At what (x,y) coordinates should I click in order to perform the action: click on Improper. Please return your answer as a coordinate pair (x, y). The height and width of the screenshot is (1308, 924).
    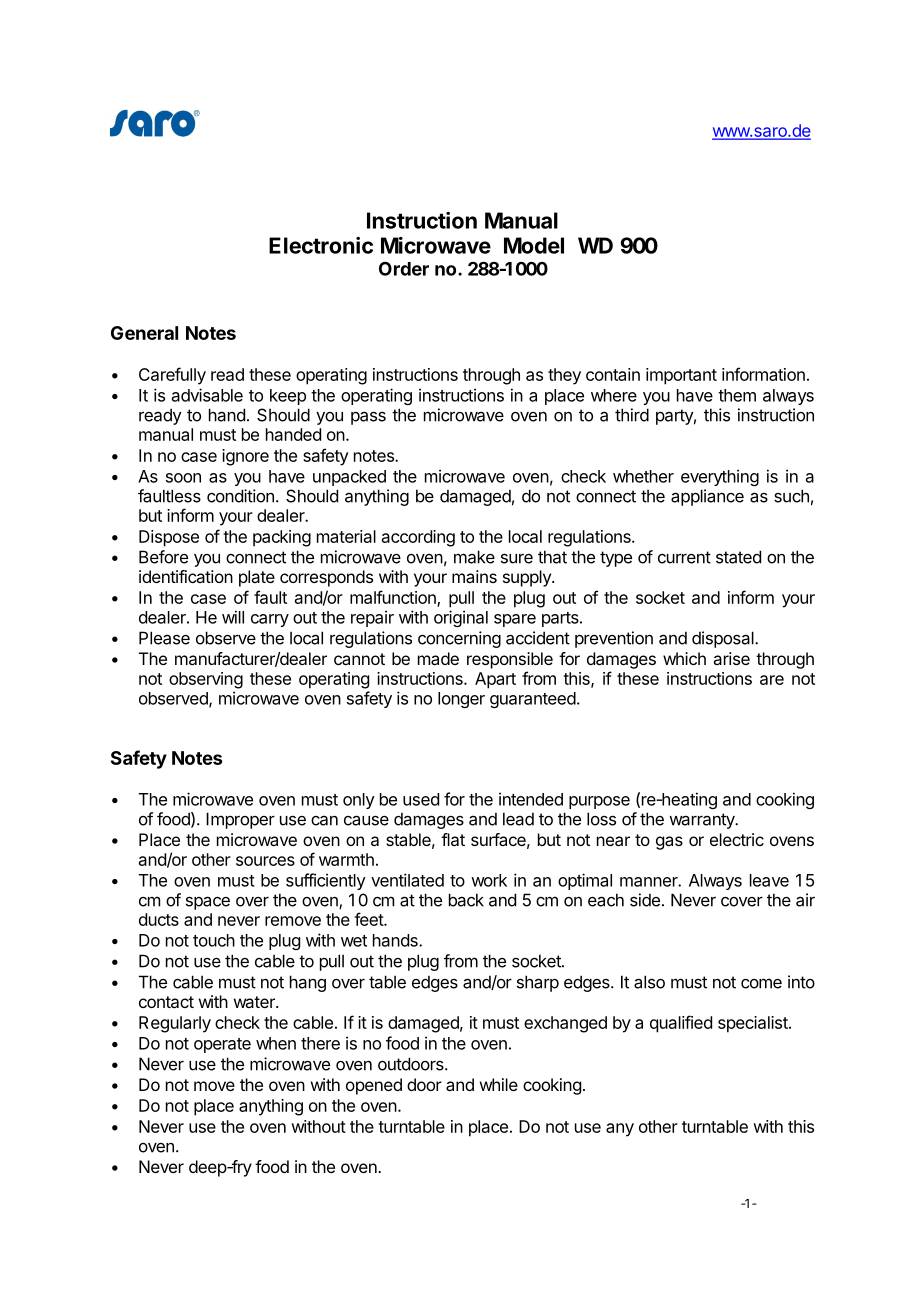
    Looking at the image, I should click on (240, 820).
